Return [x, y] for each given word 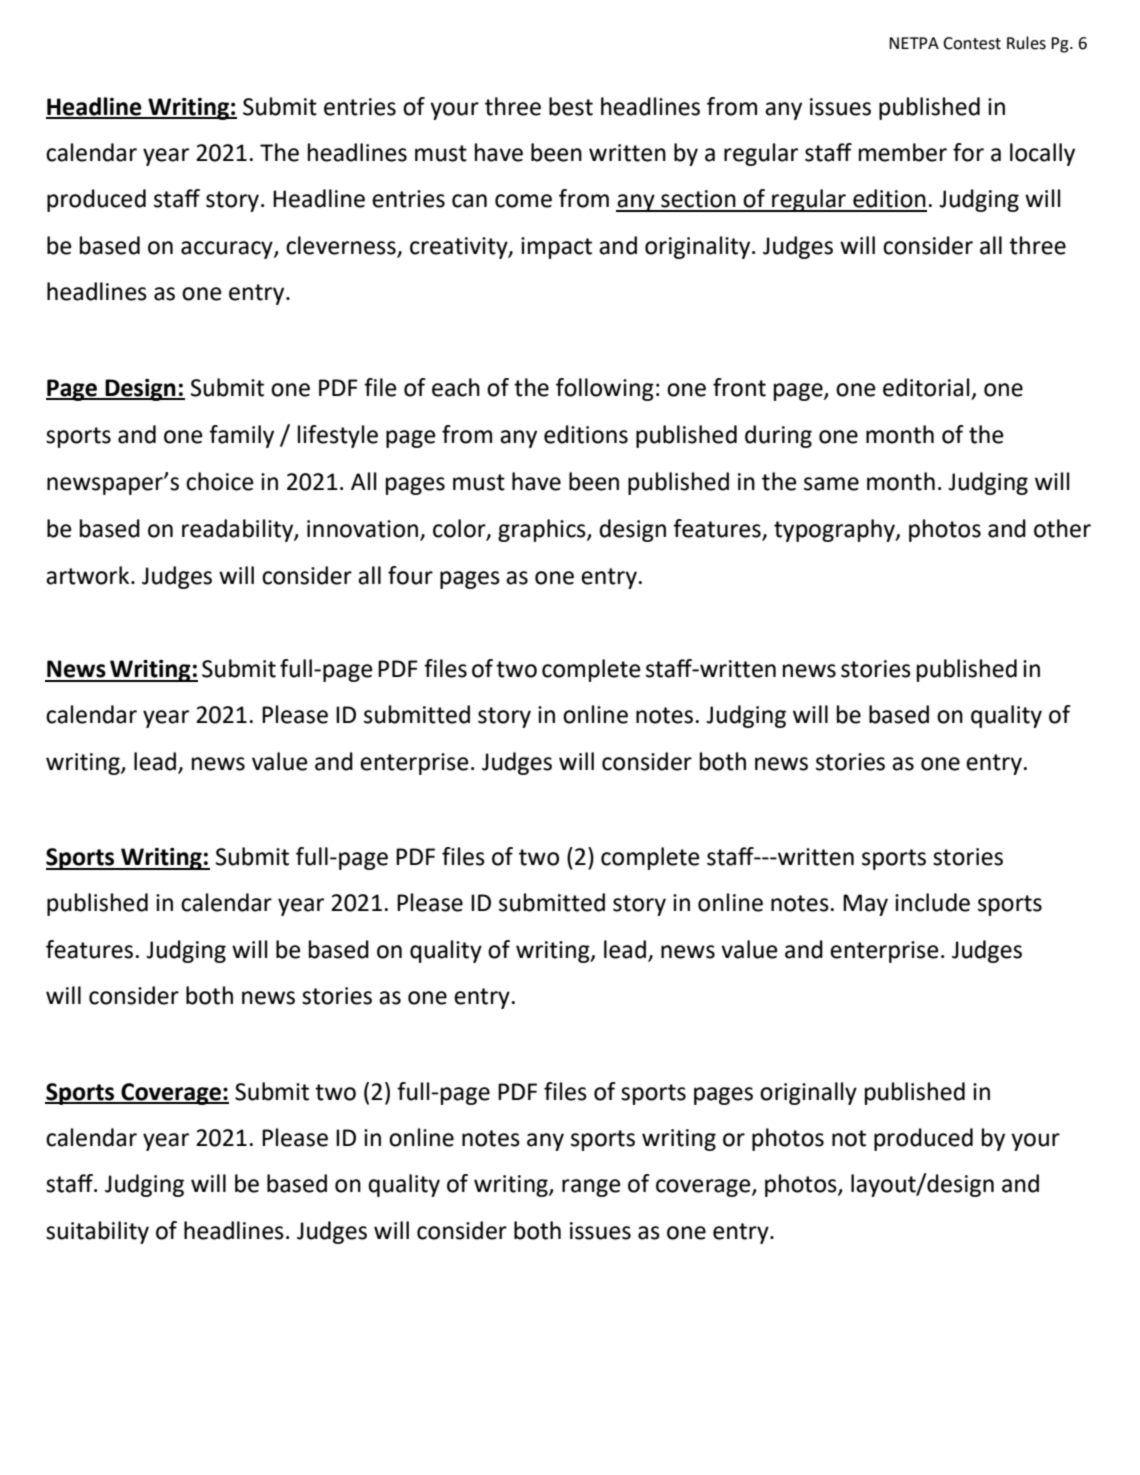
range [591, 1188]
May [865, 905]
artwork [89, 575]
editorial [926, 387]
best [571, 106]
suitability [97, 1232]
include [932, 902]
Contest [972, 43]
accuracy [228, 250]
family [241, 436]
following [605, 389]
